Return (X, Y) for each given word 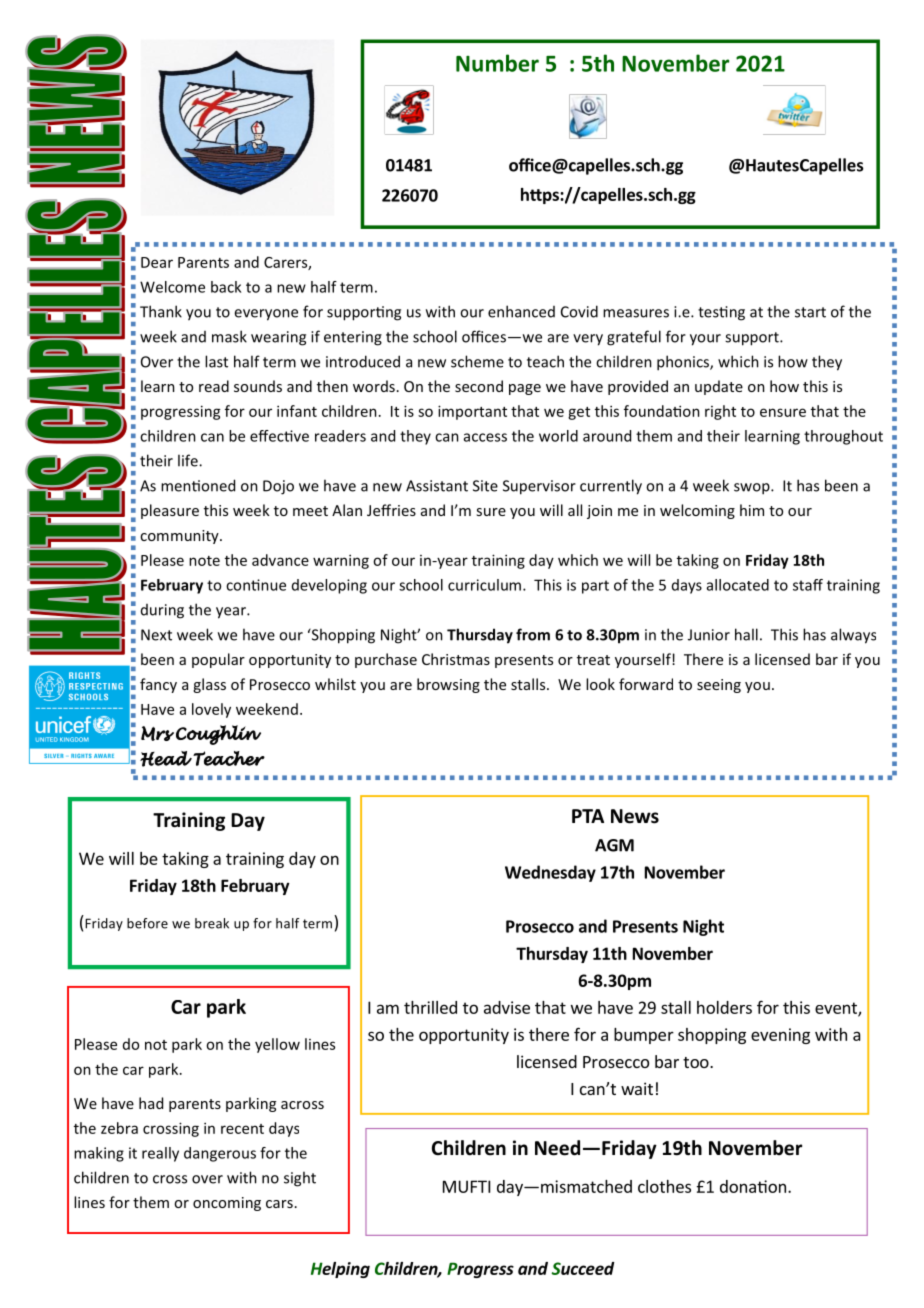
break (212, 923)
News (635, 816)
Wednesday (550, 873)
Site (485, 486)
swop (753, 489)
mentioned (198, 485)
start (810, 312)
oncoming (227, 1204)
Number (497, 63)
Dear (157, 262)
